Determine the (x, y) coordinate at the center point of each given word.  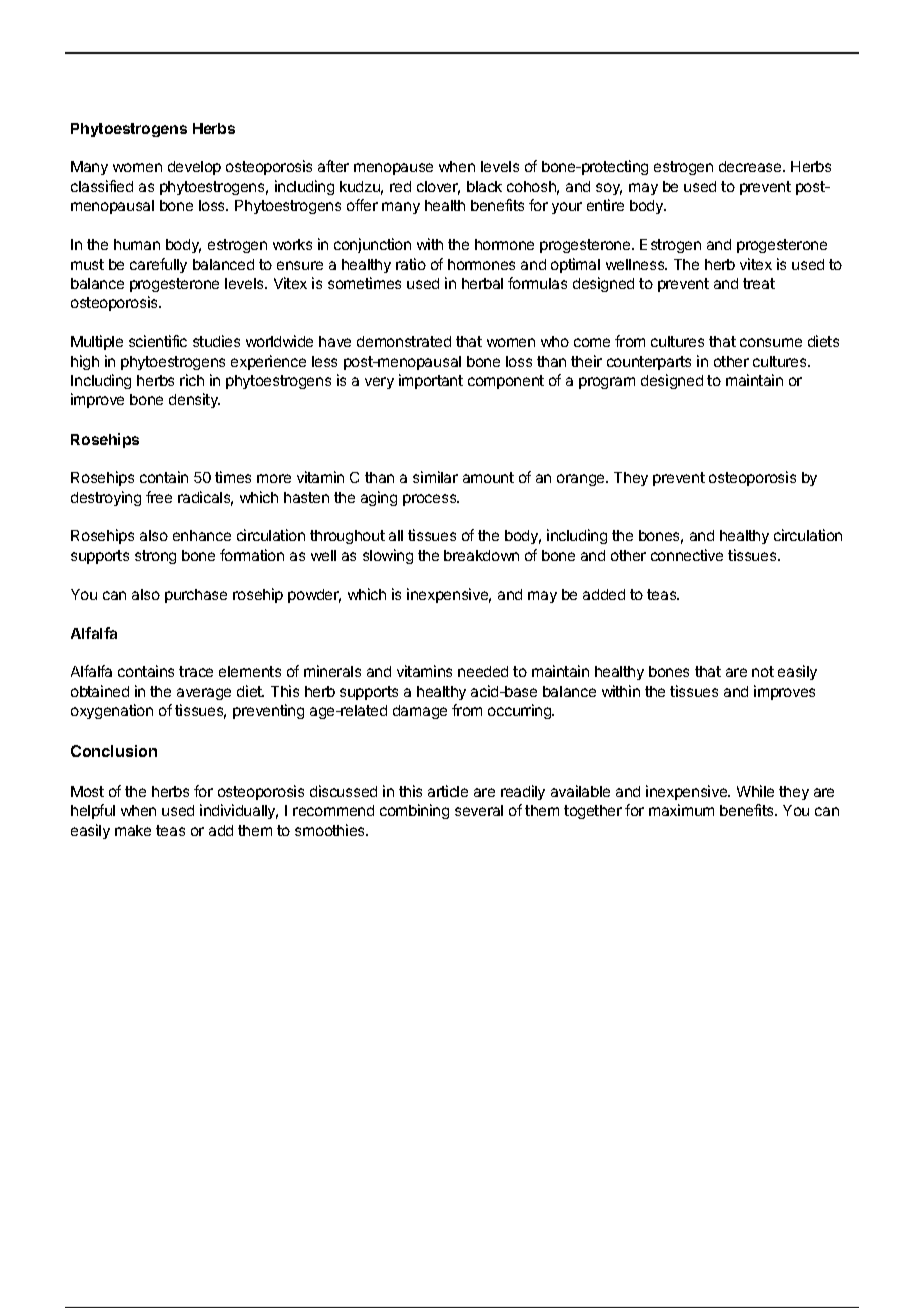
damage (420, 712)
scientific (158, 341)
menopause (393, 169)
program (607, 383)
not (763, 671)
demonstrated (404, 341)
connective (687, 555)
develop (194, 168)
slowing (388, 556)
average (204, 694)
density (194, 400)
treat (759, 283)
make (133, 830)
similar (435, 477)
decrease (751, 166)
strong (155, 557)
